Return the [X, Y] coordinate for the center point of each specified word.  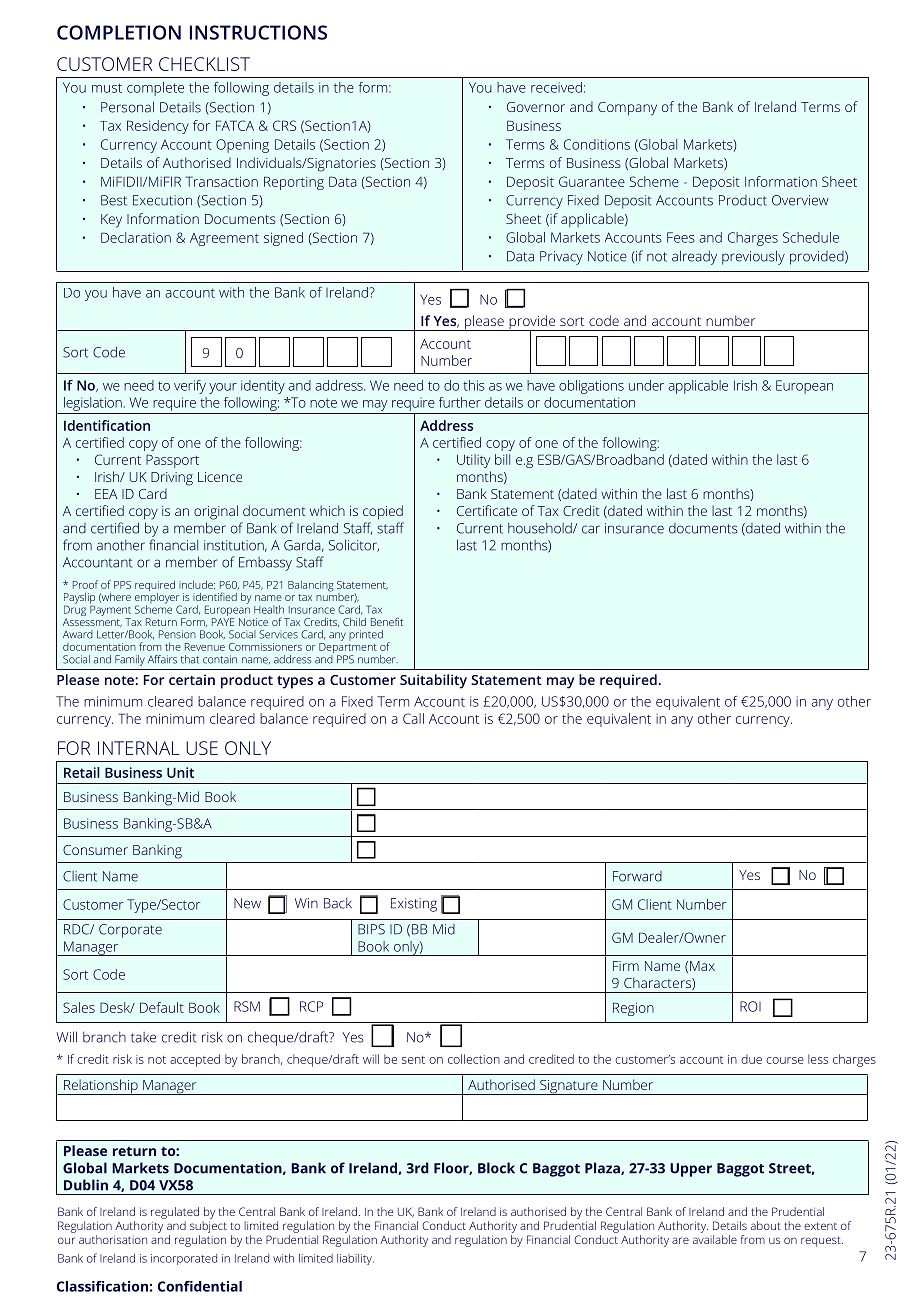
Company [627, 109]
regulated [175, 1213]
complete [155, 89]
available [715, 1239]
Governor [536, 107]
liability [355, 1259]
